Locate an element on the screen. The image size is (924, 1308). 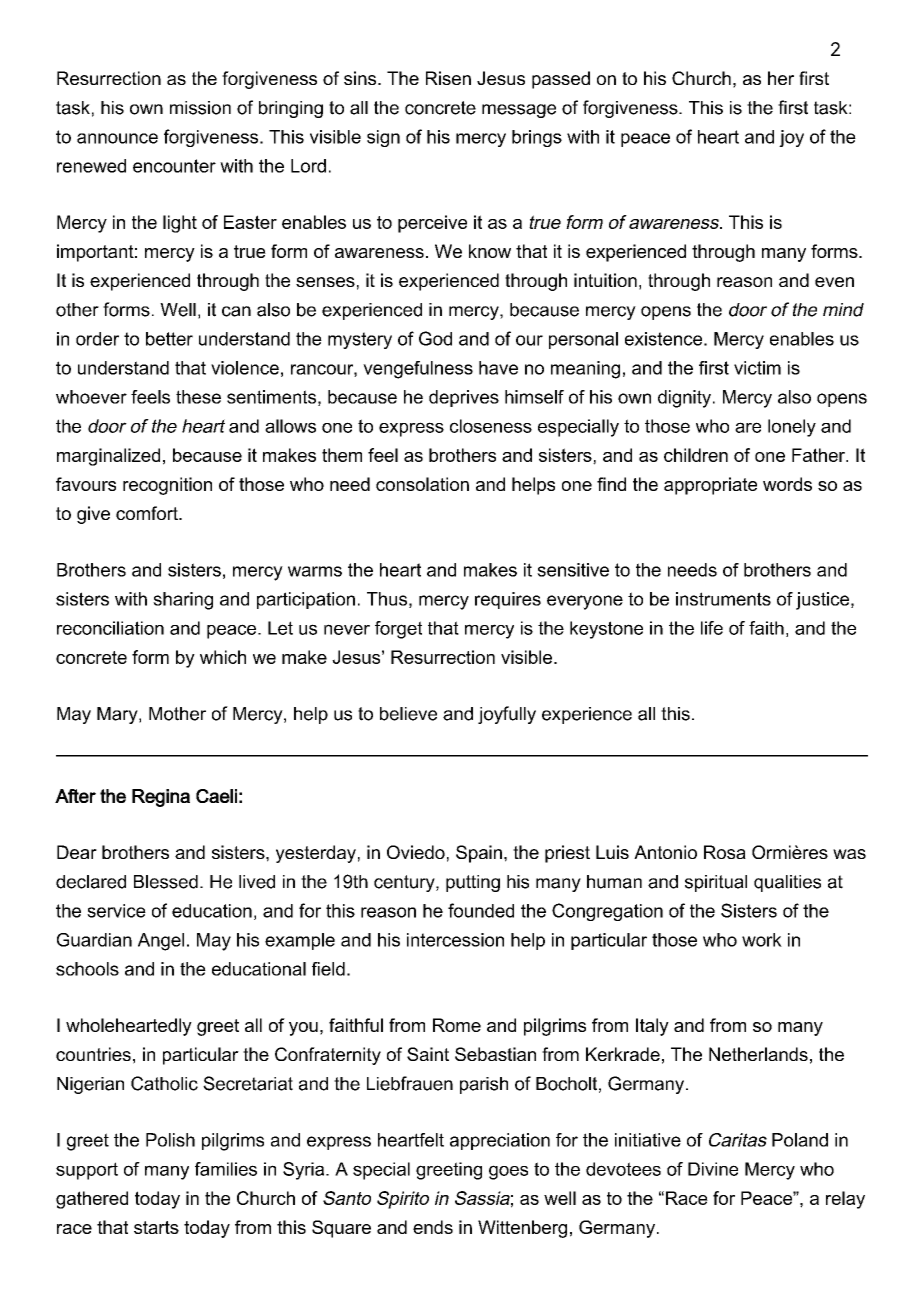
Rosa is located at coordinates (725, 852).
